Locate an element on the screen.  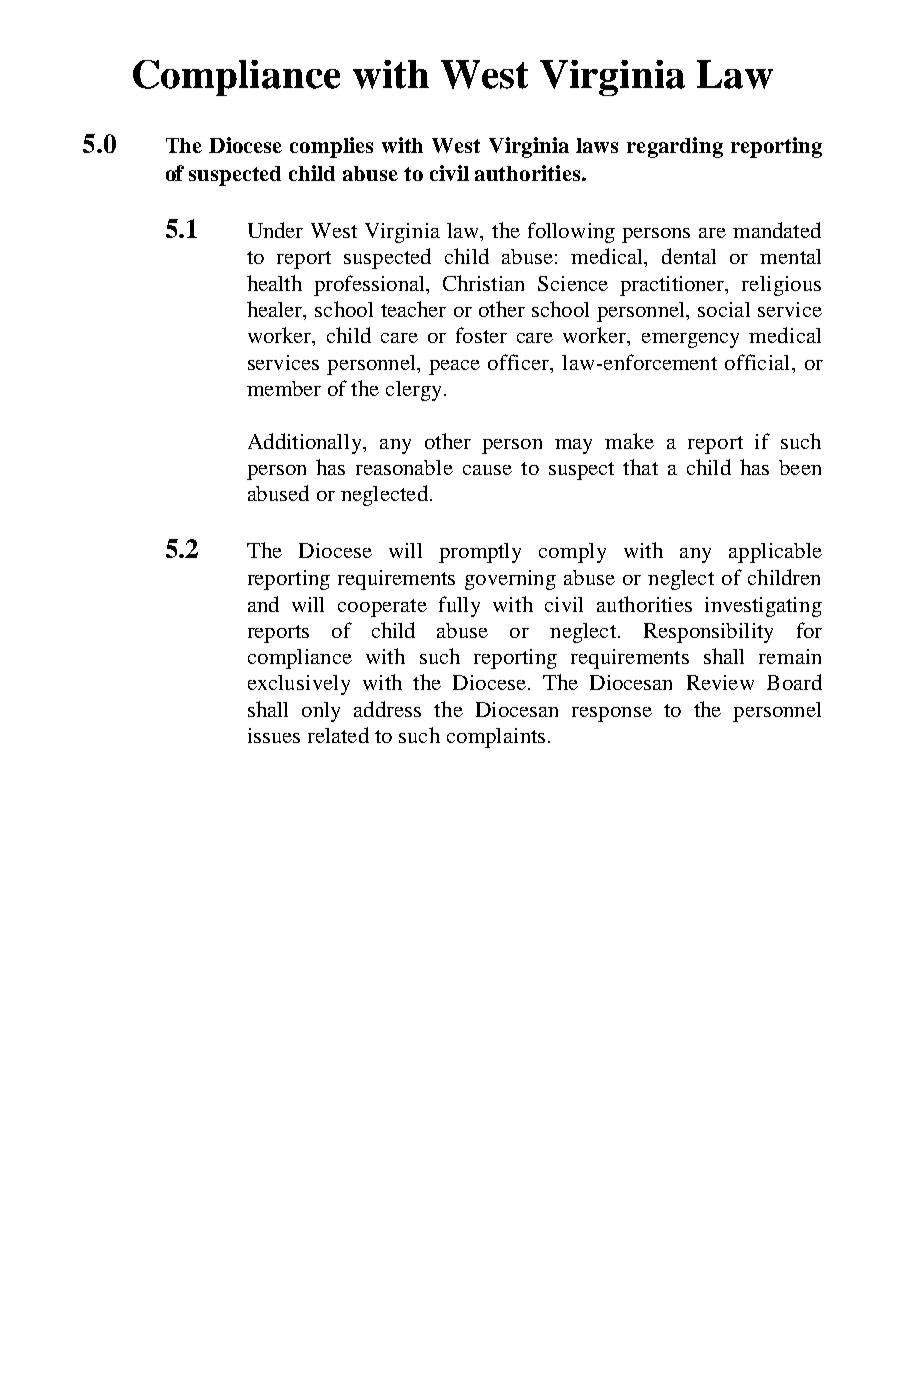
only is located at coordinates (321, 712).
